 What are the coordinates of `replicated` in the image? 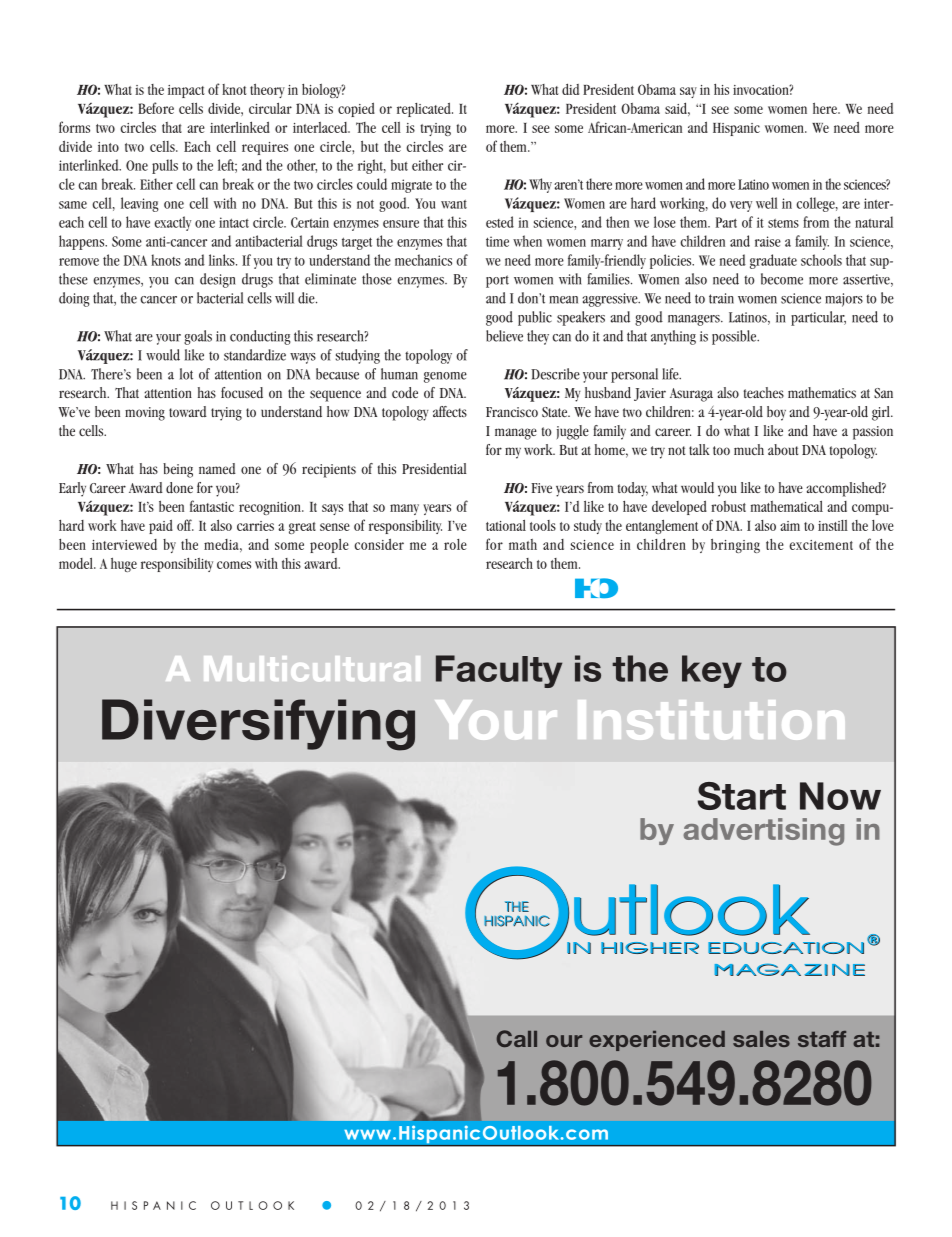 It's located at (425, 109).
